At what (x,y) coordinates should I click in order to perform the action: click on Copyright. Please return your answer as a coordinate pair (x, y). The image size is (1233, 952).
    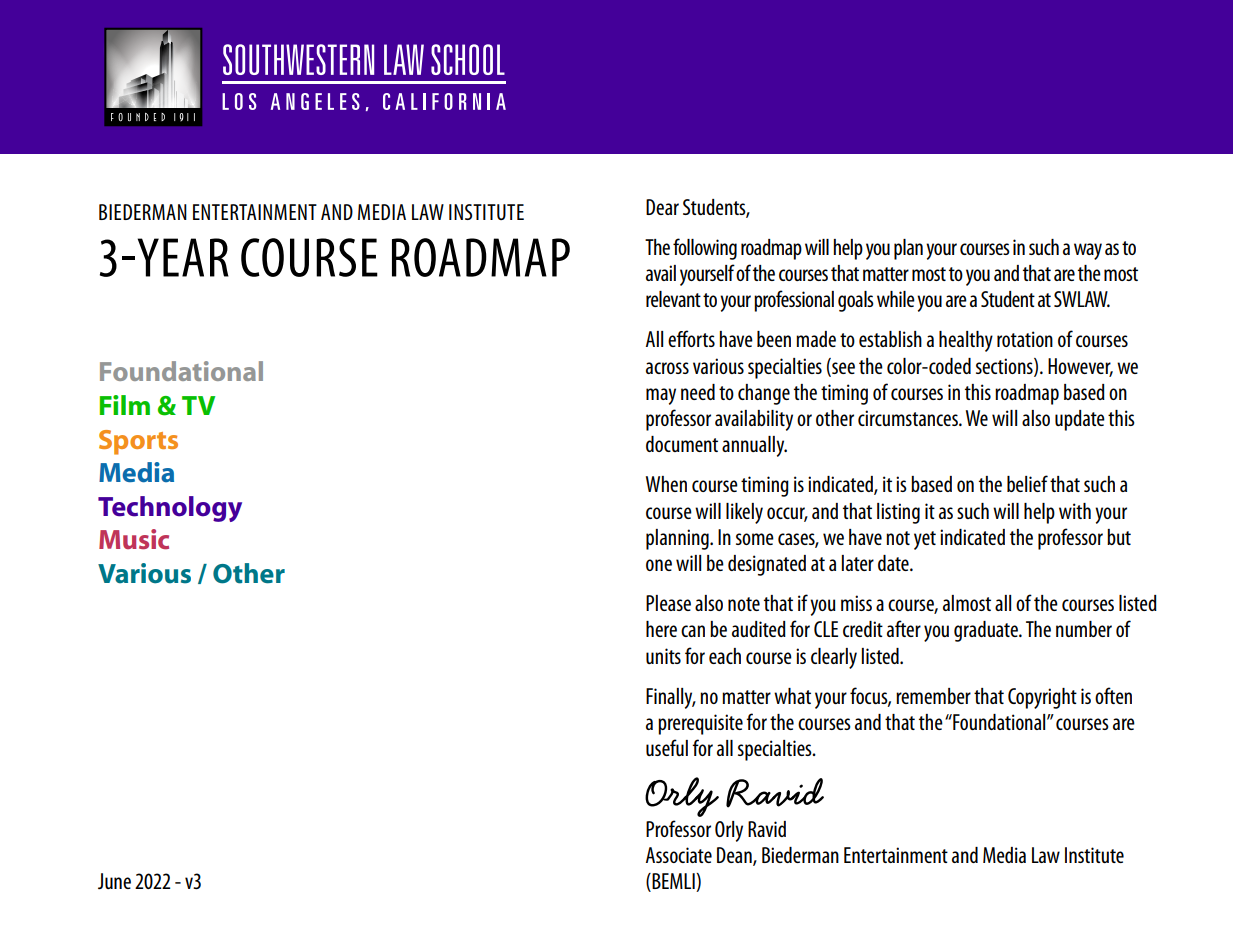
    Looking at the image, I should click on (1042, 698).
